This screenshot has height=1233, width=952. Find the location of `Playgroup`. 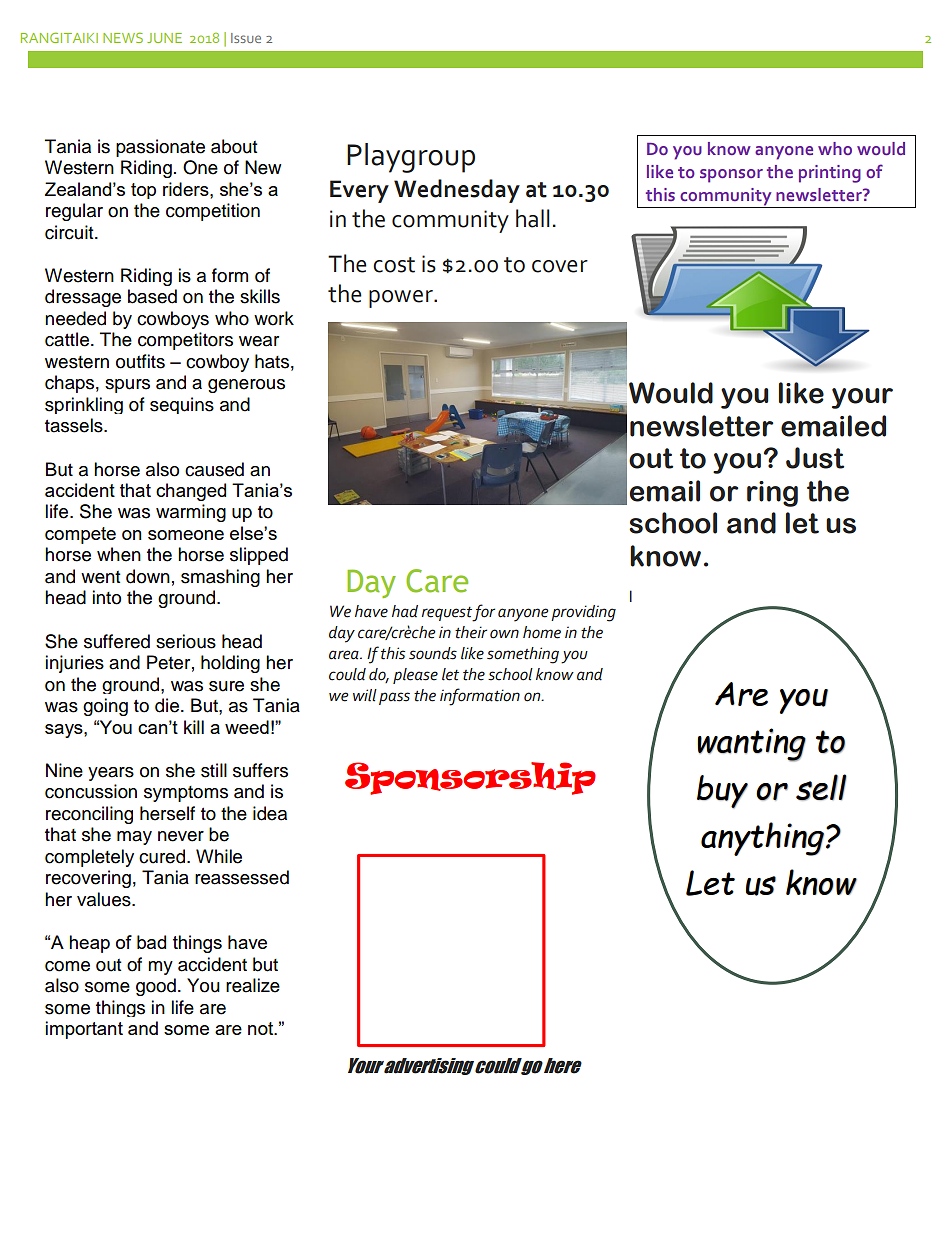

Playgroup is located at coordinates (411, 158).
